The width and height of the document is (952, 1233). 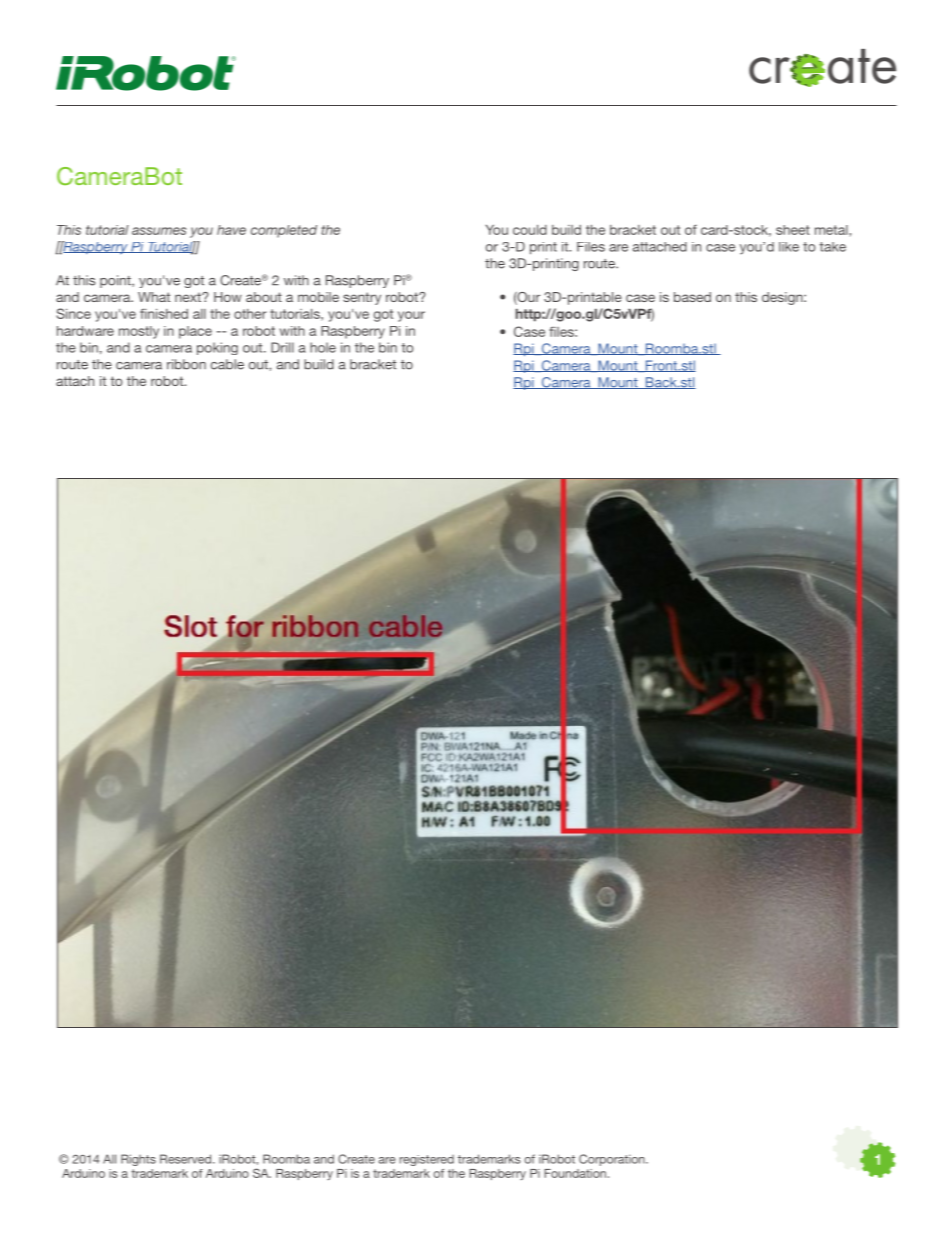 I want to click on Reserved, so click(x=187, y=1159).
